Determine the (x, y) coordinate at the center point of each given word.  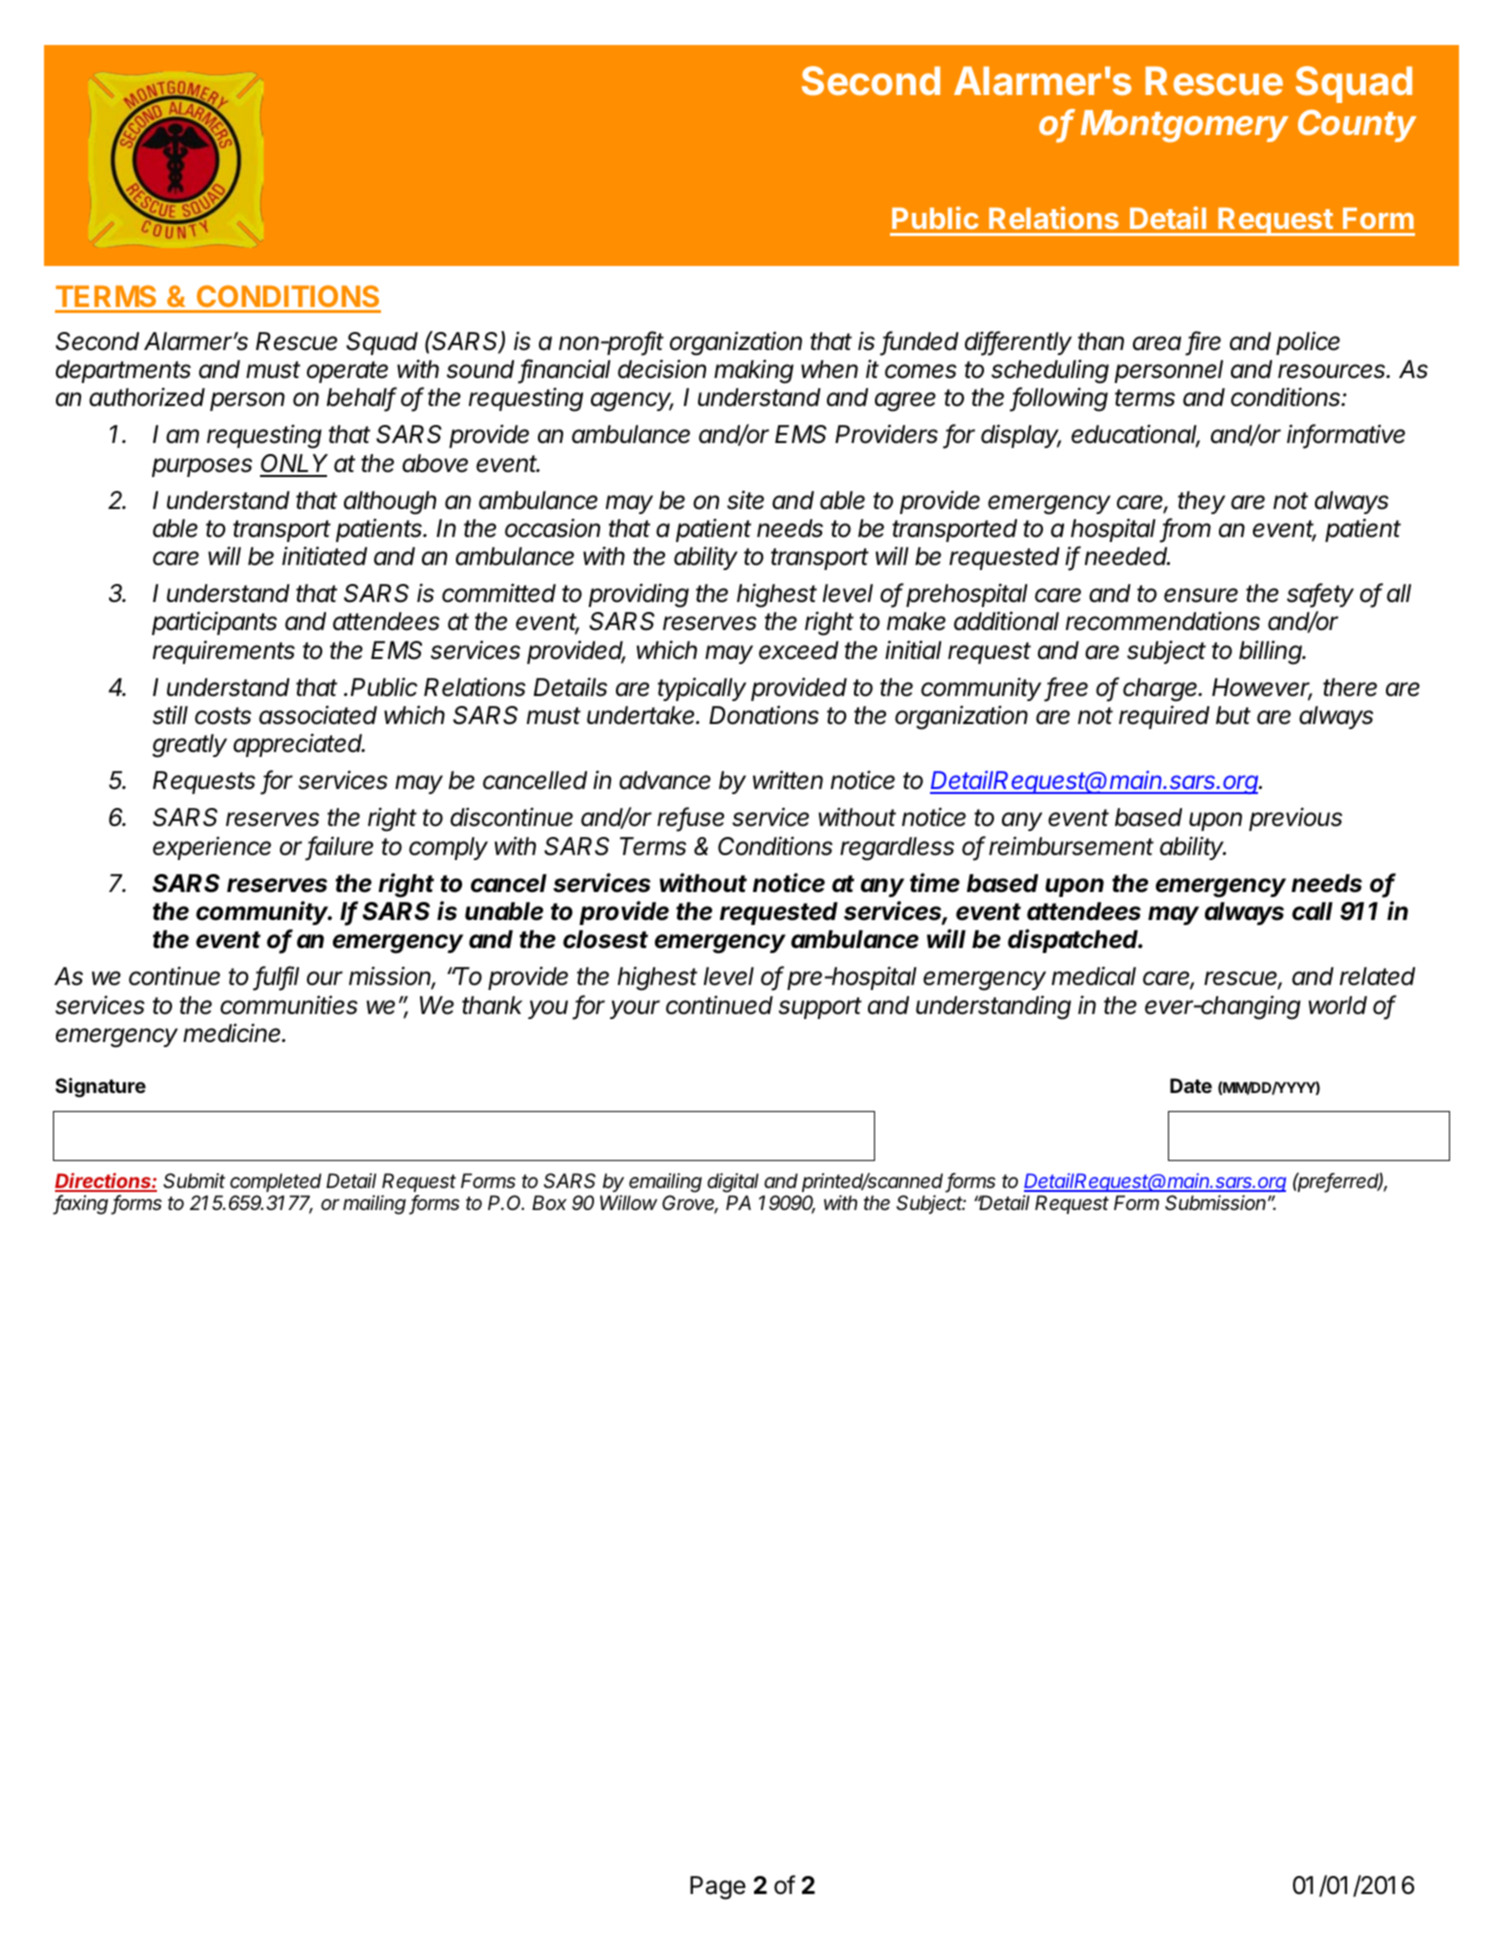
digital (733, 1183)
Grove (690, 1204)
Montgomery (1185, 126)
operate (347, 372)
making (754, 371)
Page (718, 1888)
